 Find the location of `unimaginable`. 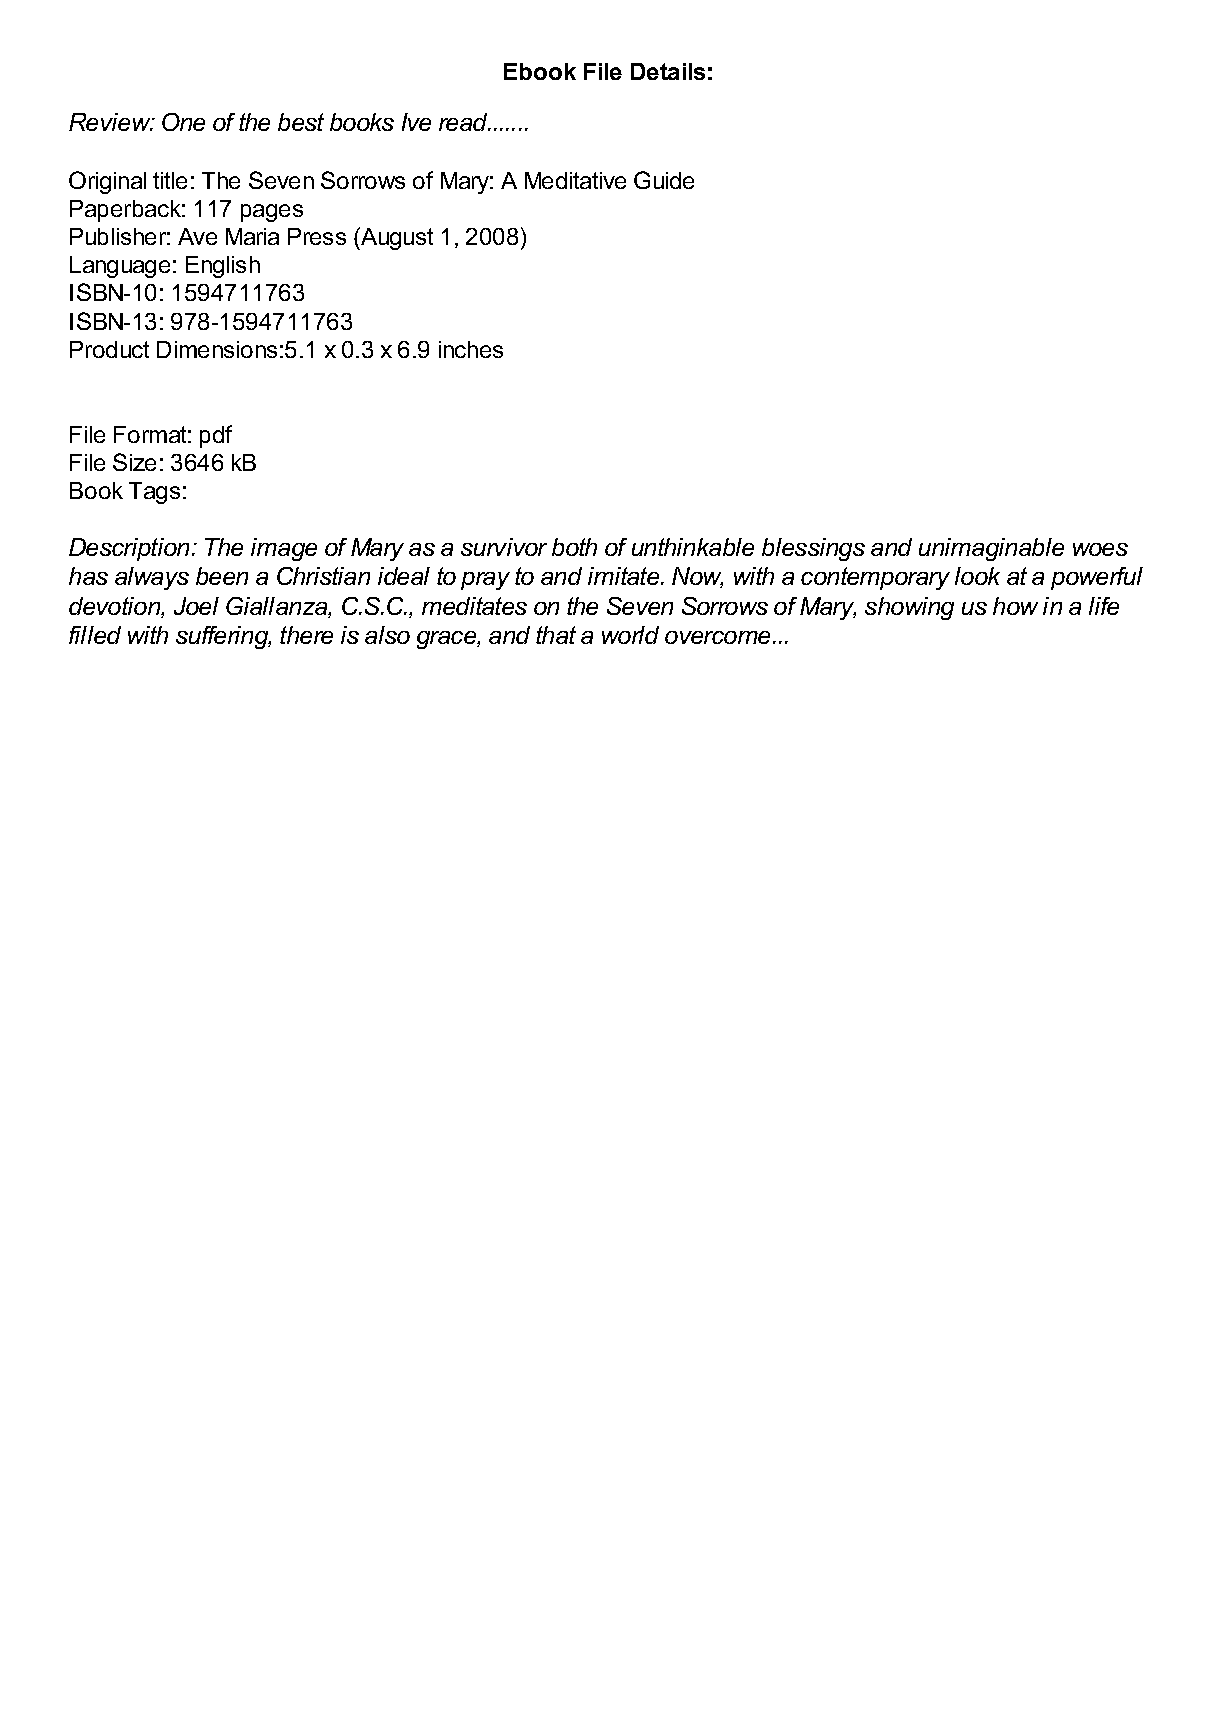

unimaginable is located at coordinates (991, 549).
